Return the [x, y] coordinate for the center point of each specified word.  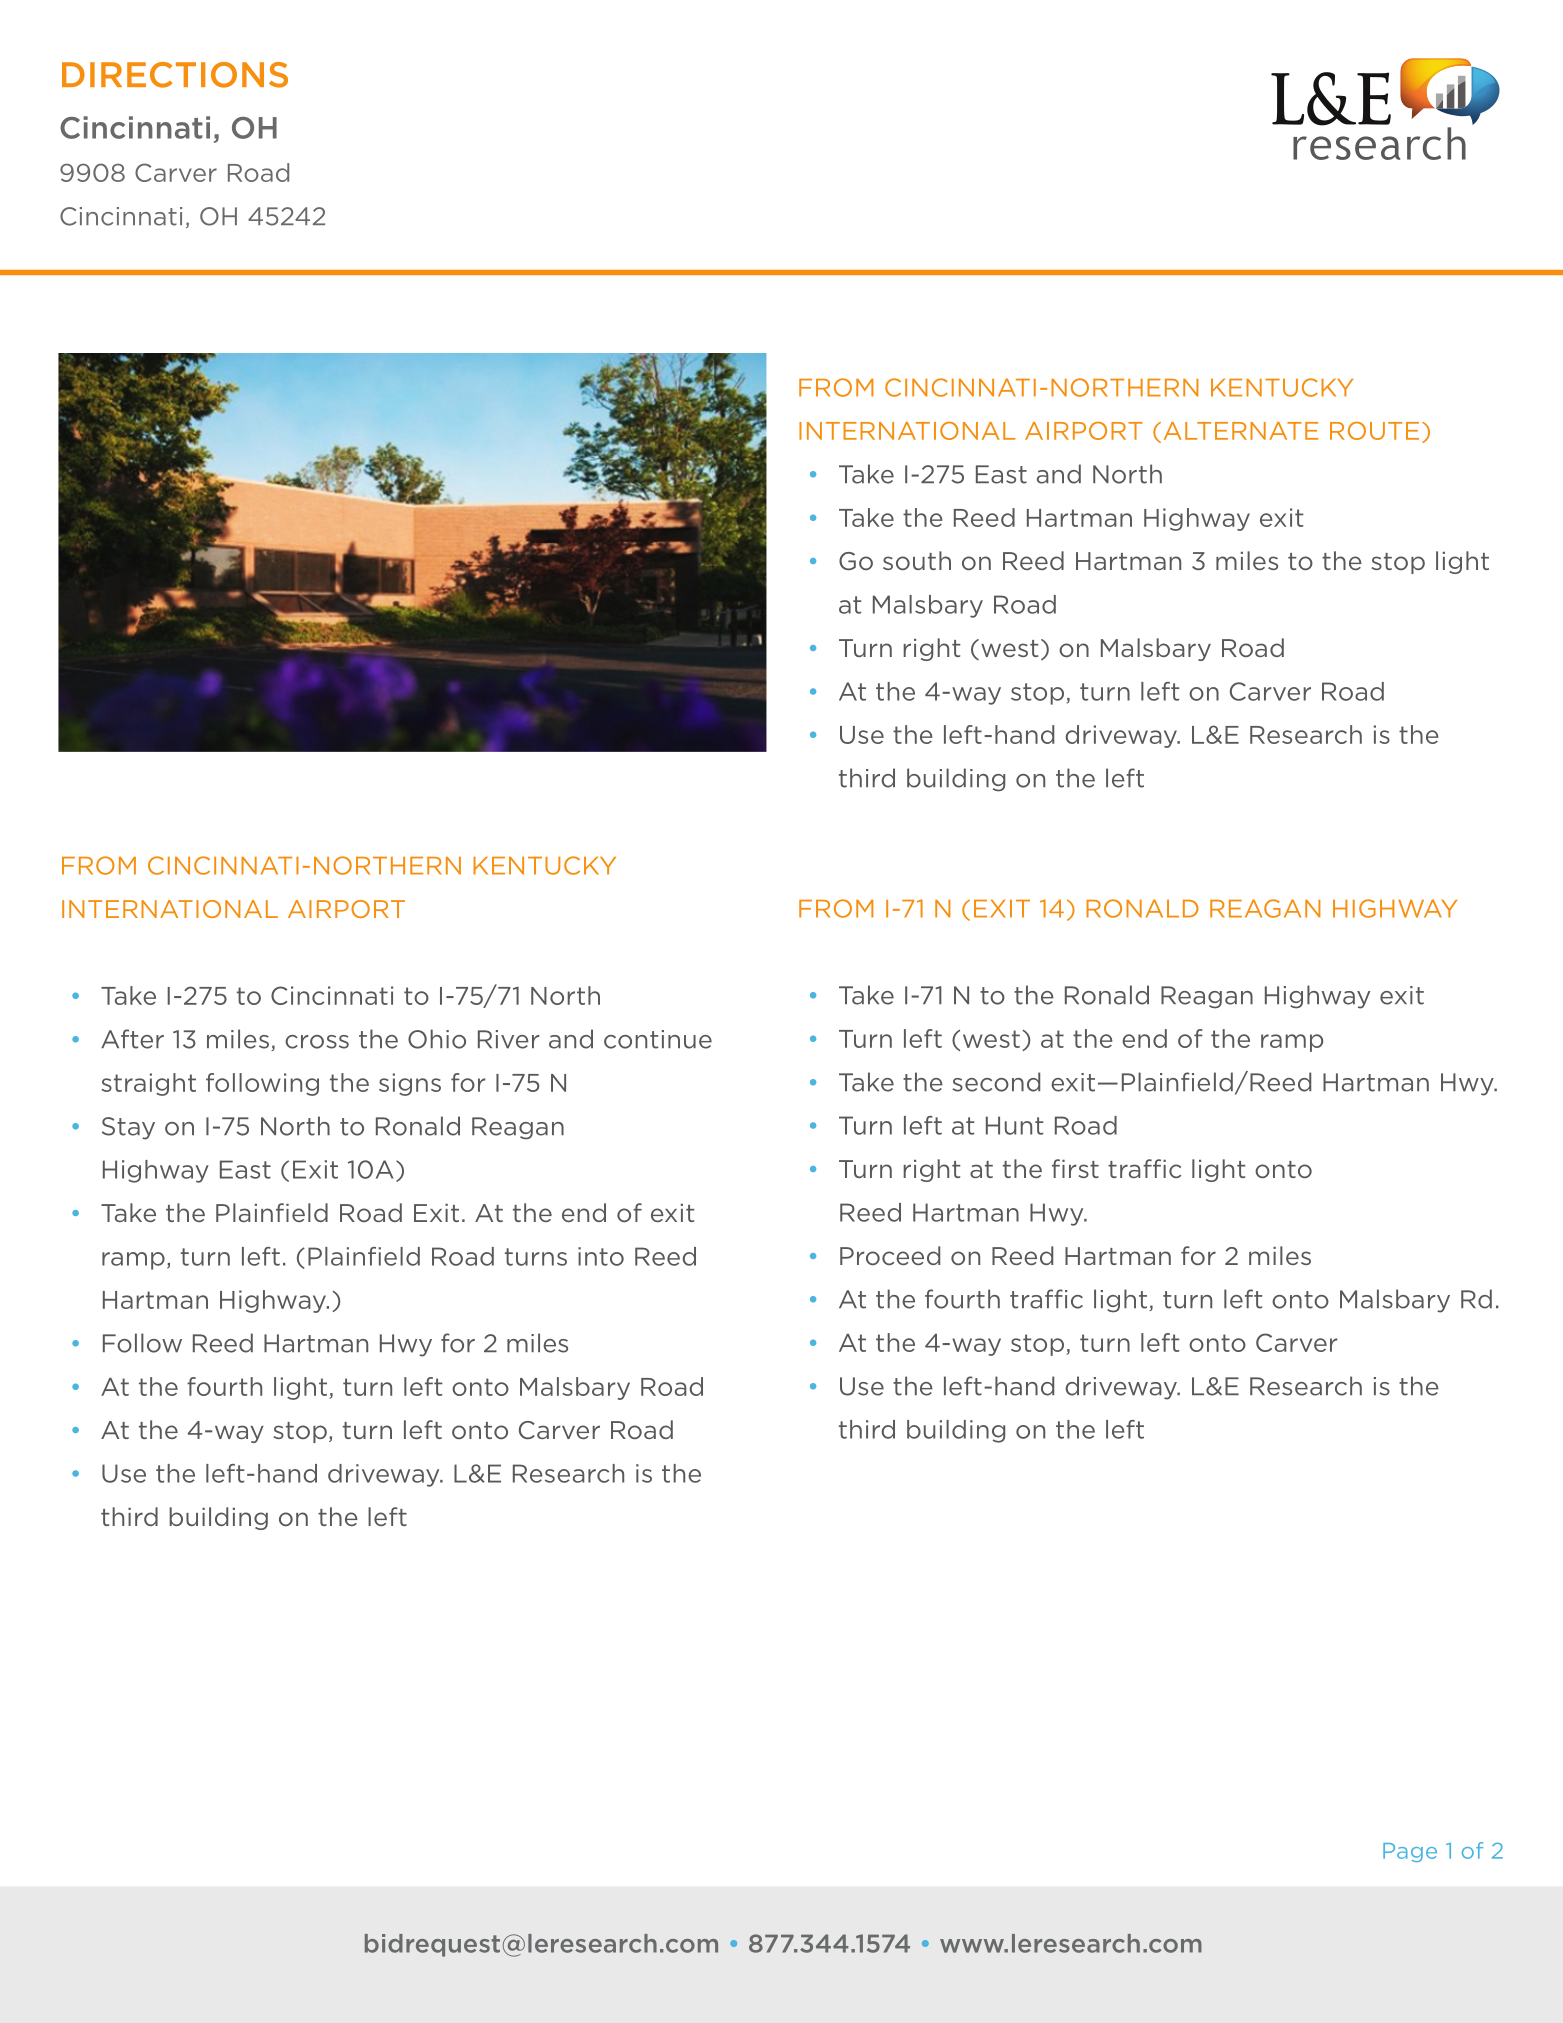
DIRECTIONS [175, 75]
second [996, 1082]
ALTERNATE [1241, 431]
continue [658, 1039]
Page [1410, 1852]
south [917, 560]
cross [317, 1042]
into [601, 1256]
